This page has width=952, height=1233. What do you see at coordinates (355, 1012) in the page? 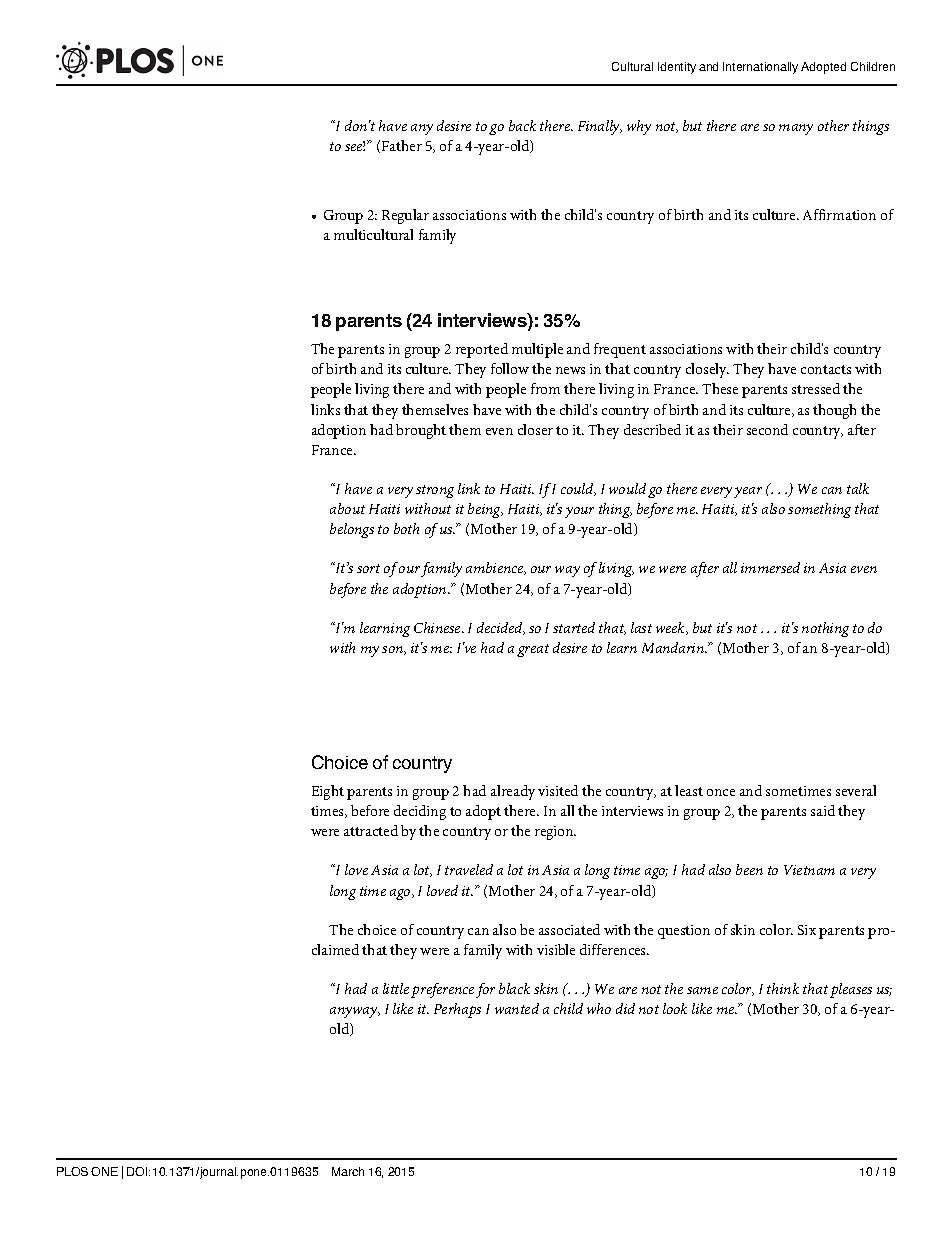
I see `anyway` at bounding box center [355, 1012].
